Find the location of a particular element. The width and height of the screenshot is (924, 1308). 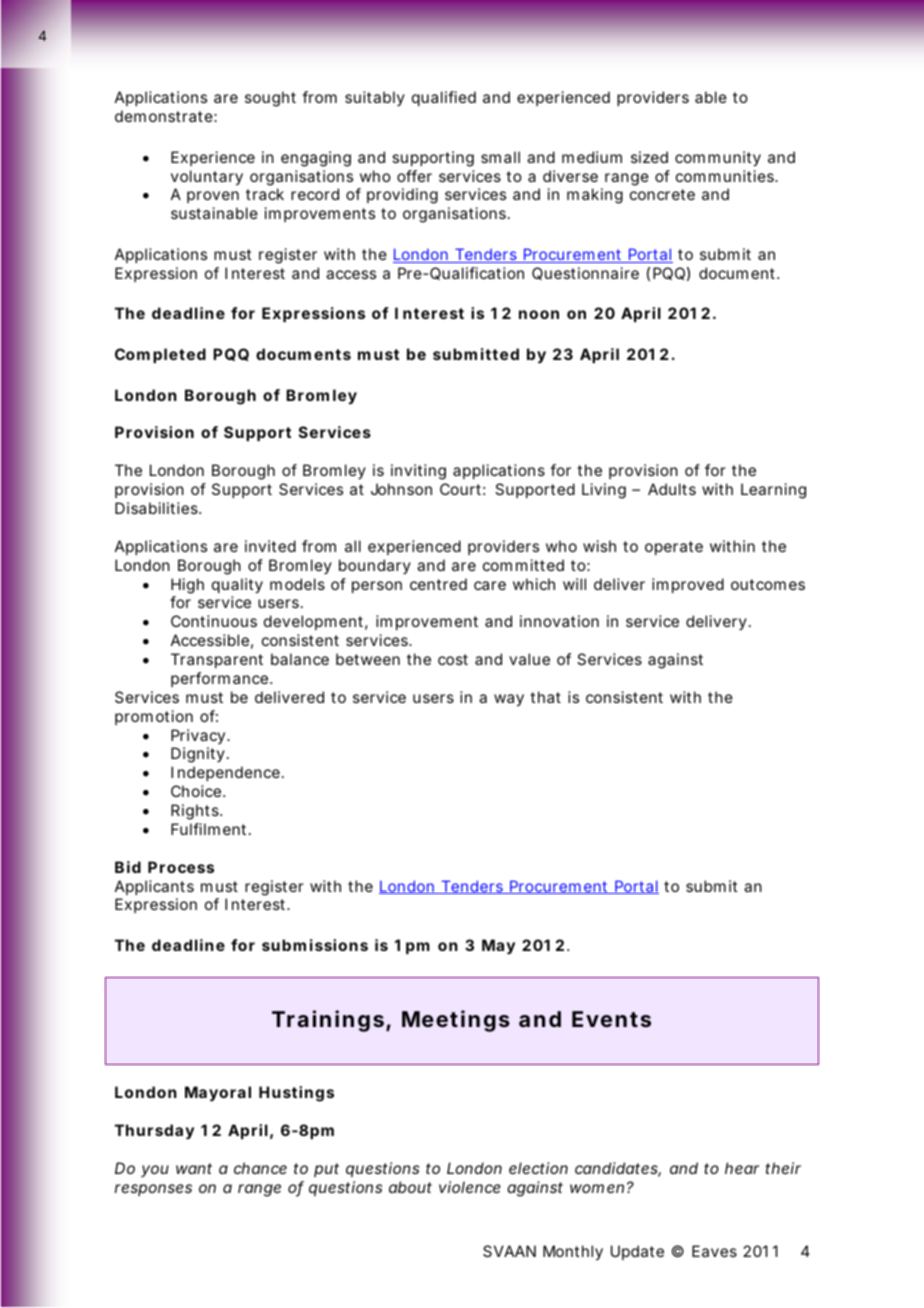

centred is located at coordinates (438, 584).
